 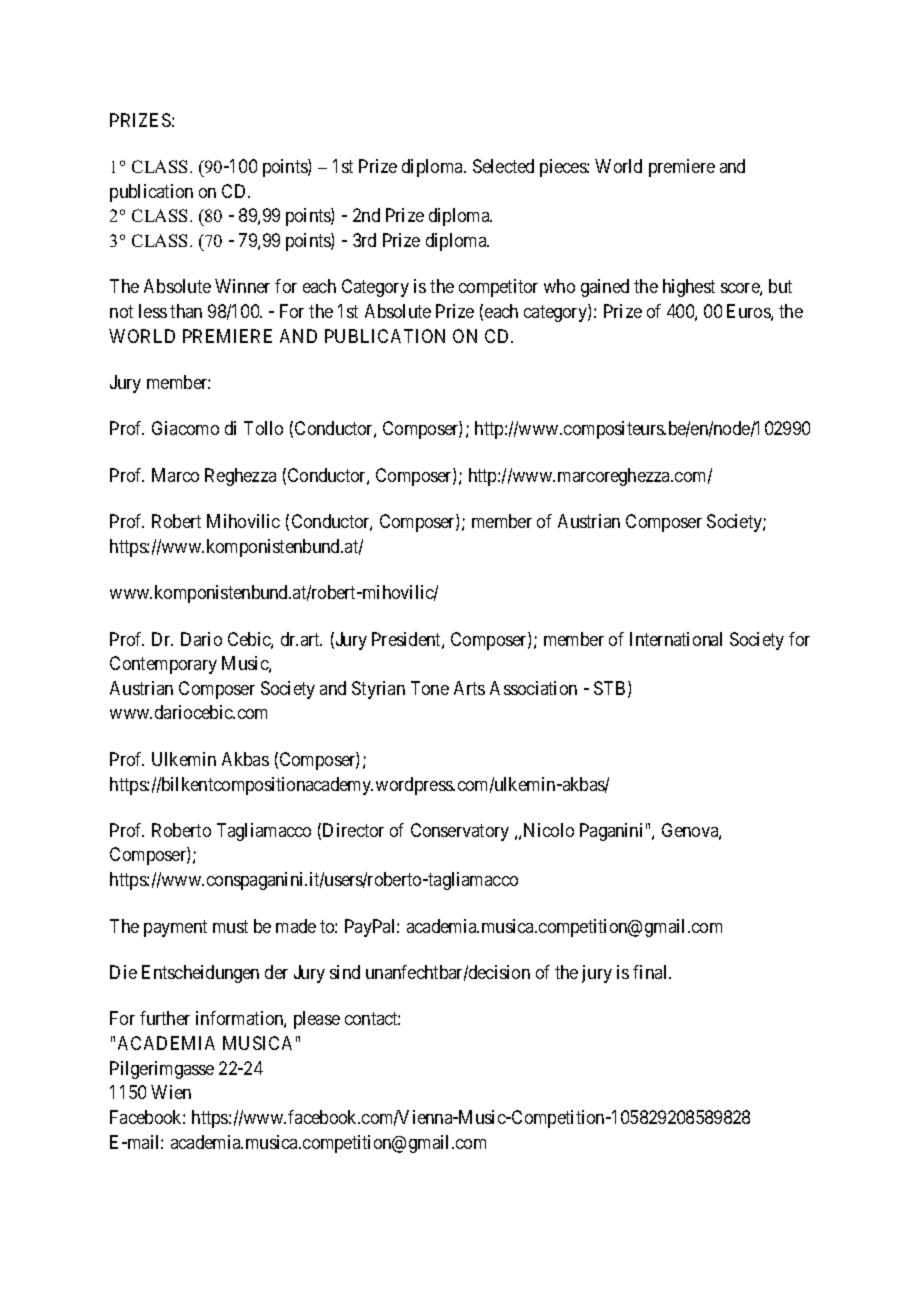 I want to click on Winner, so click(x=242, y=286).
